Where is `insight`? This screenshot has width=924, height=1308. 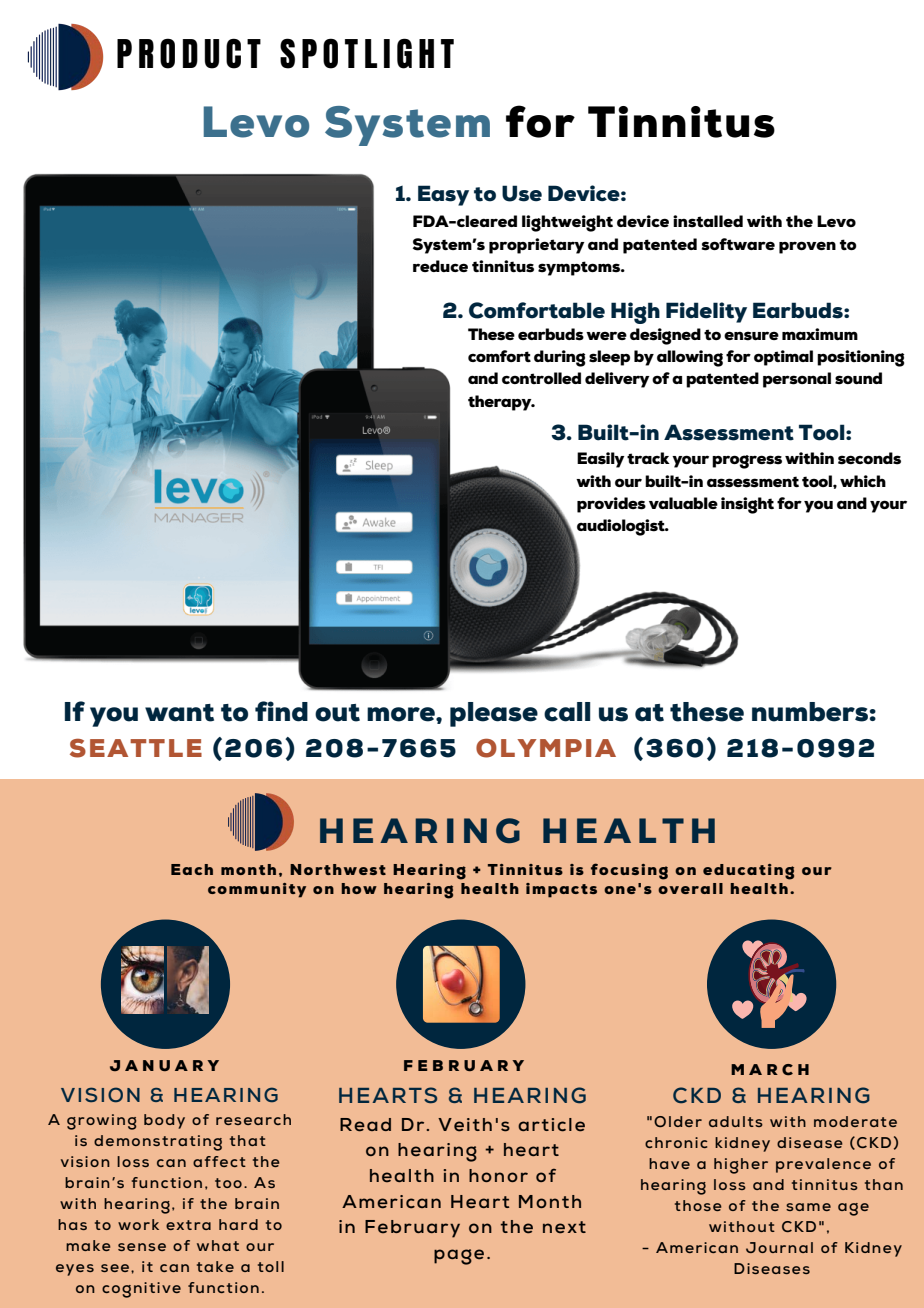
insight is located at coordinates (747, 505).
